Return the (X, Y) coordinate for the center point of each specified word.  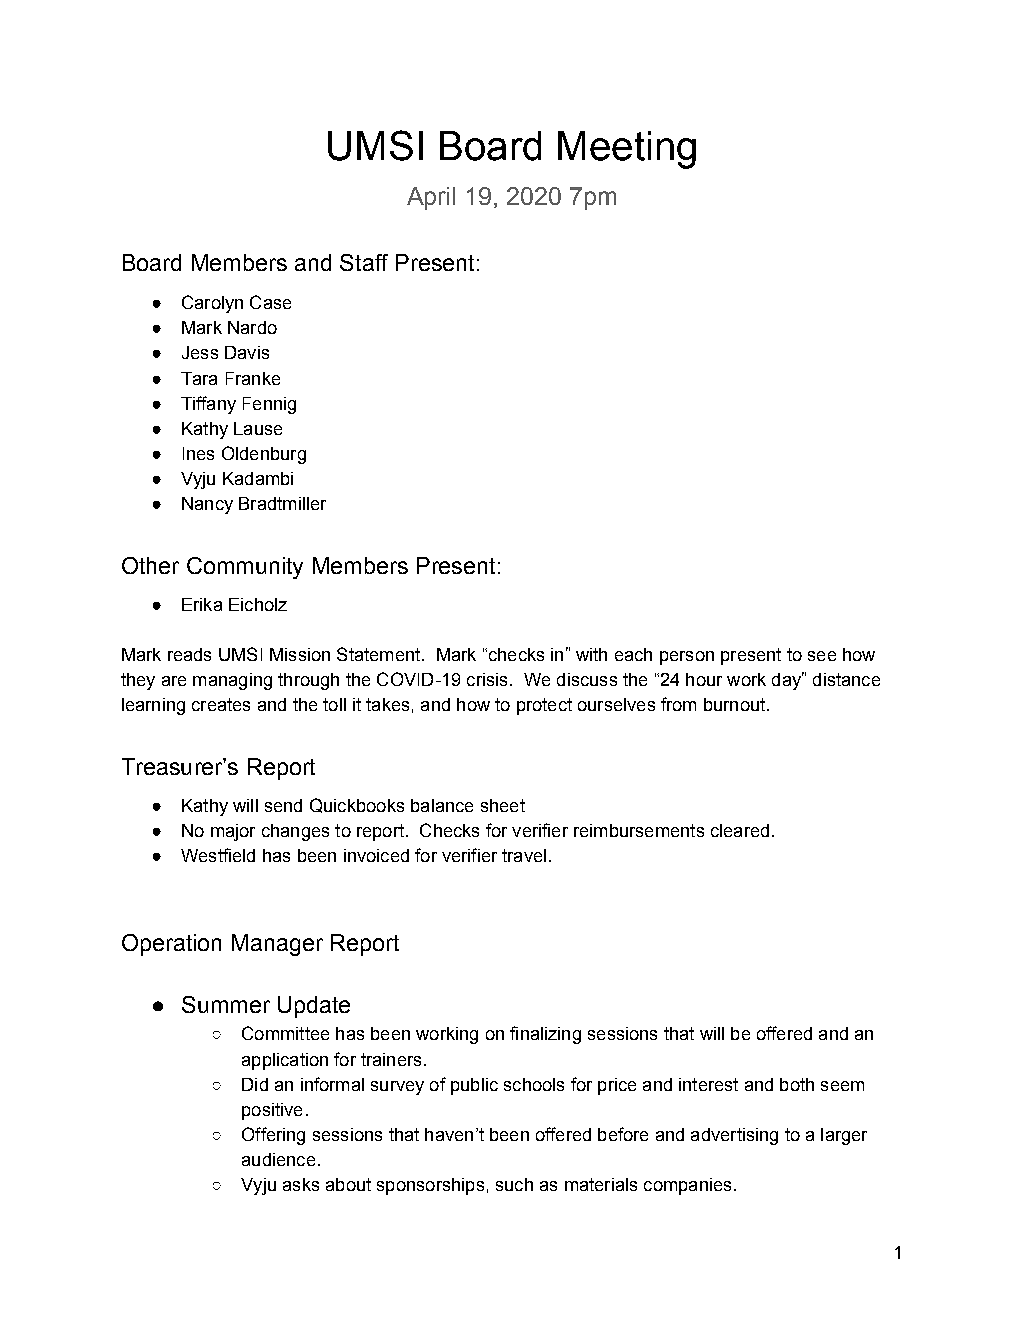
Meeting (627, 150)
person (687, 658)
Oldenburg (264, 455)
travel (524, 855)
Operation (171, 945)
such (514, 1184)
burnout (736, 704)
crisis (487, 679)
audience (278, 1159)
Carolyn (212, 304)
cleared (740, 830)
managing (232, 681)
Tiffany (208, 405)
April (431, 198)
